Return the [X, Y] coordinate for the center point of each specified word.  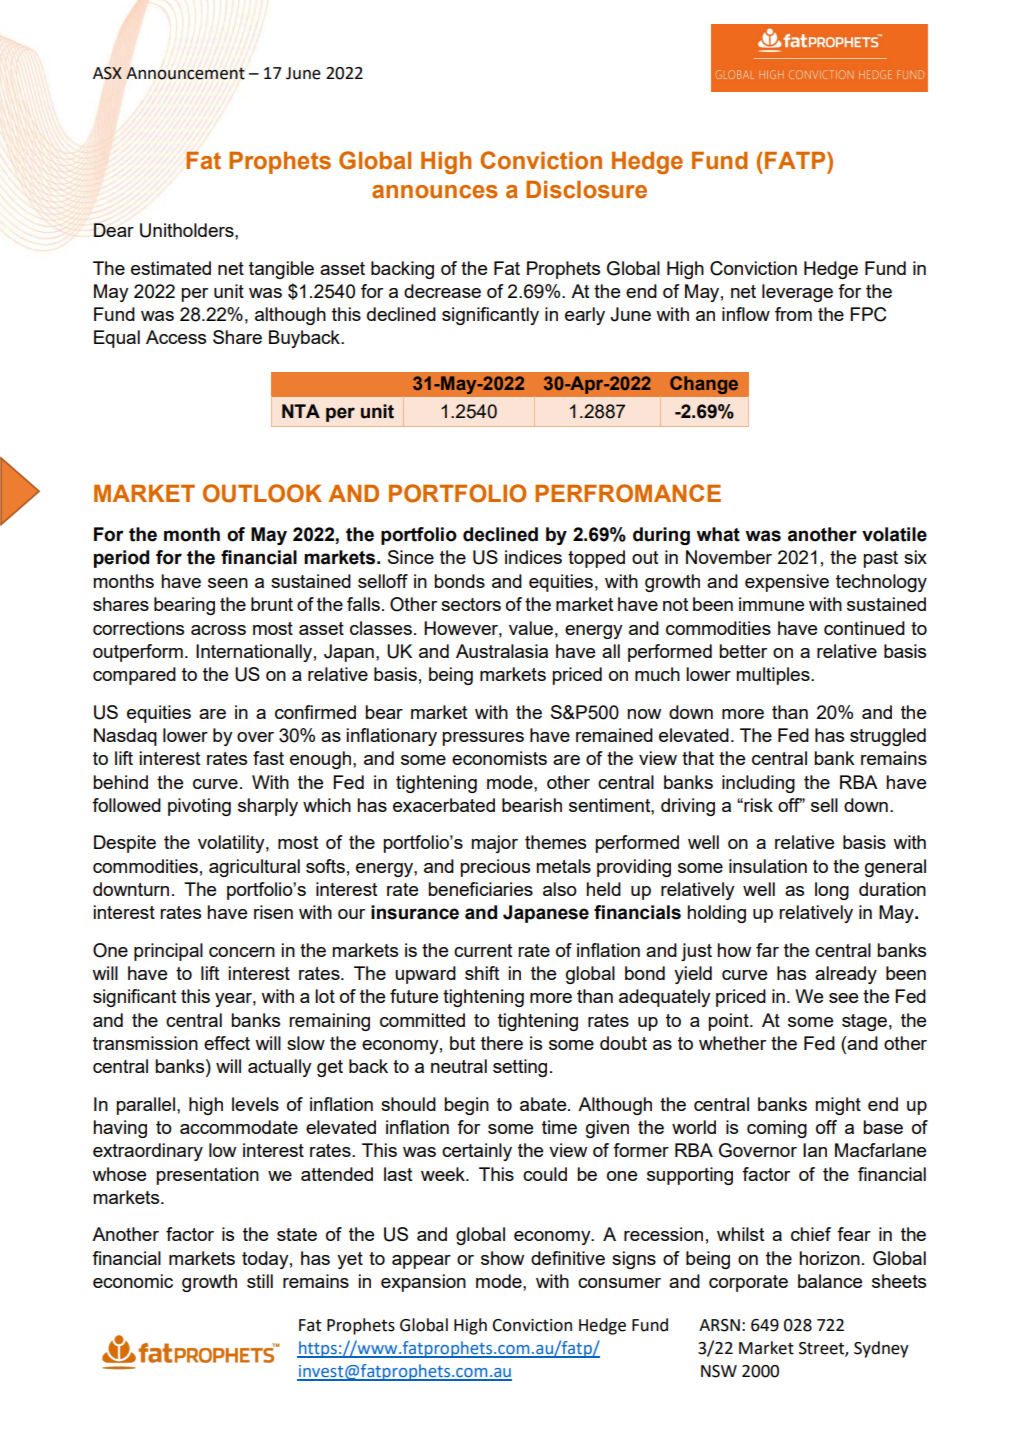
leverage [797, 293]
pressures [483, 739]
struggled [888, 737]
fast [268, 758]
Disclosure [586, 189]
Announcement [185, 73]
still [260, 1281]
